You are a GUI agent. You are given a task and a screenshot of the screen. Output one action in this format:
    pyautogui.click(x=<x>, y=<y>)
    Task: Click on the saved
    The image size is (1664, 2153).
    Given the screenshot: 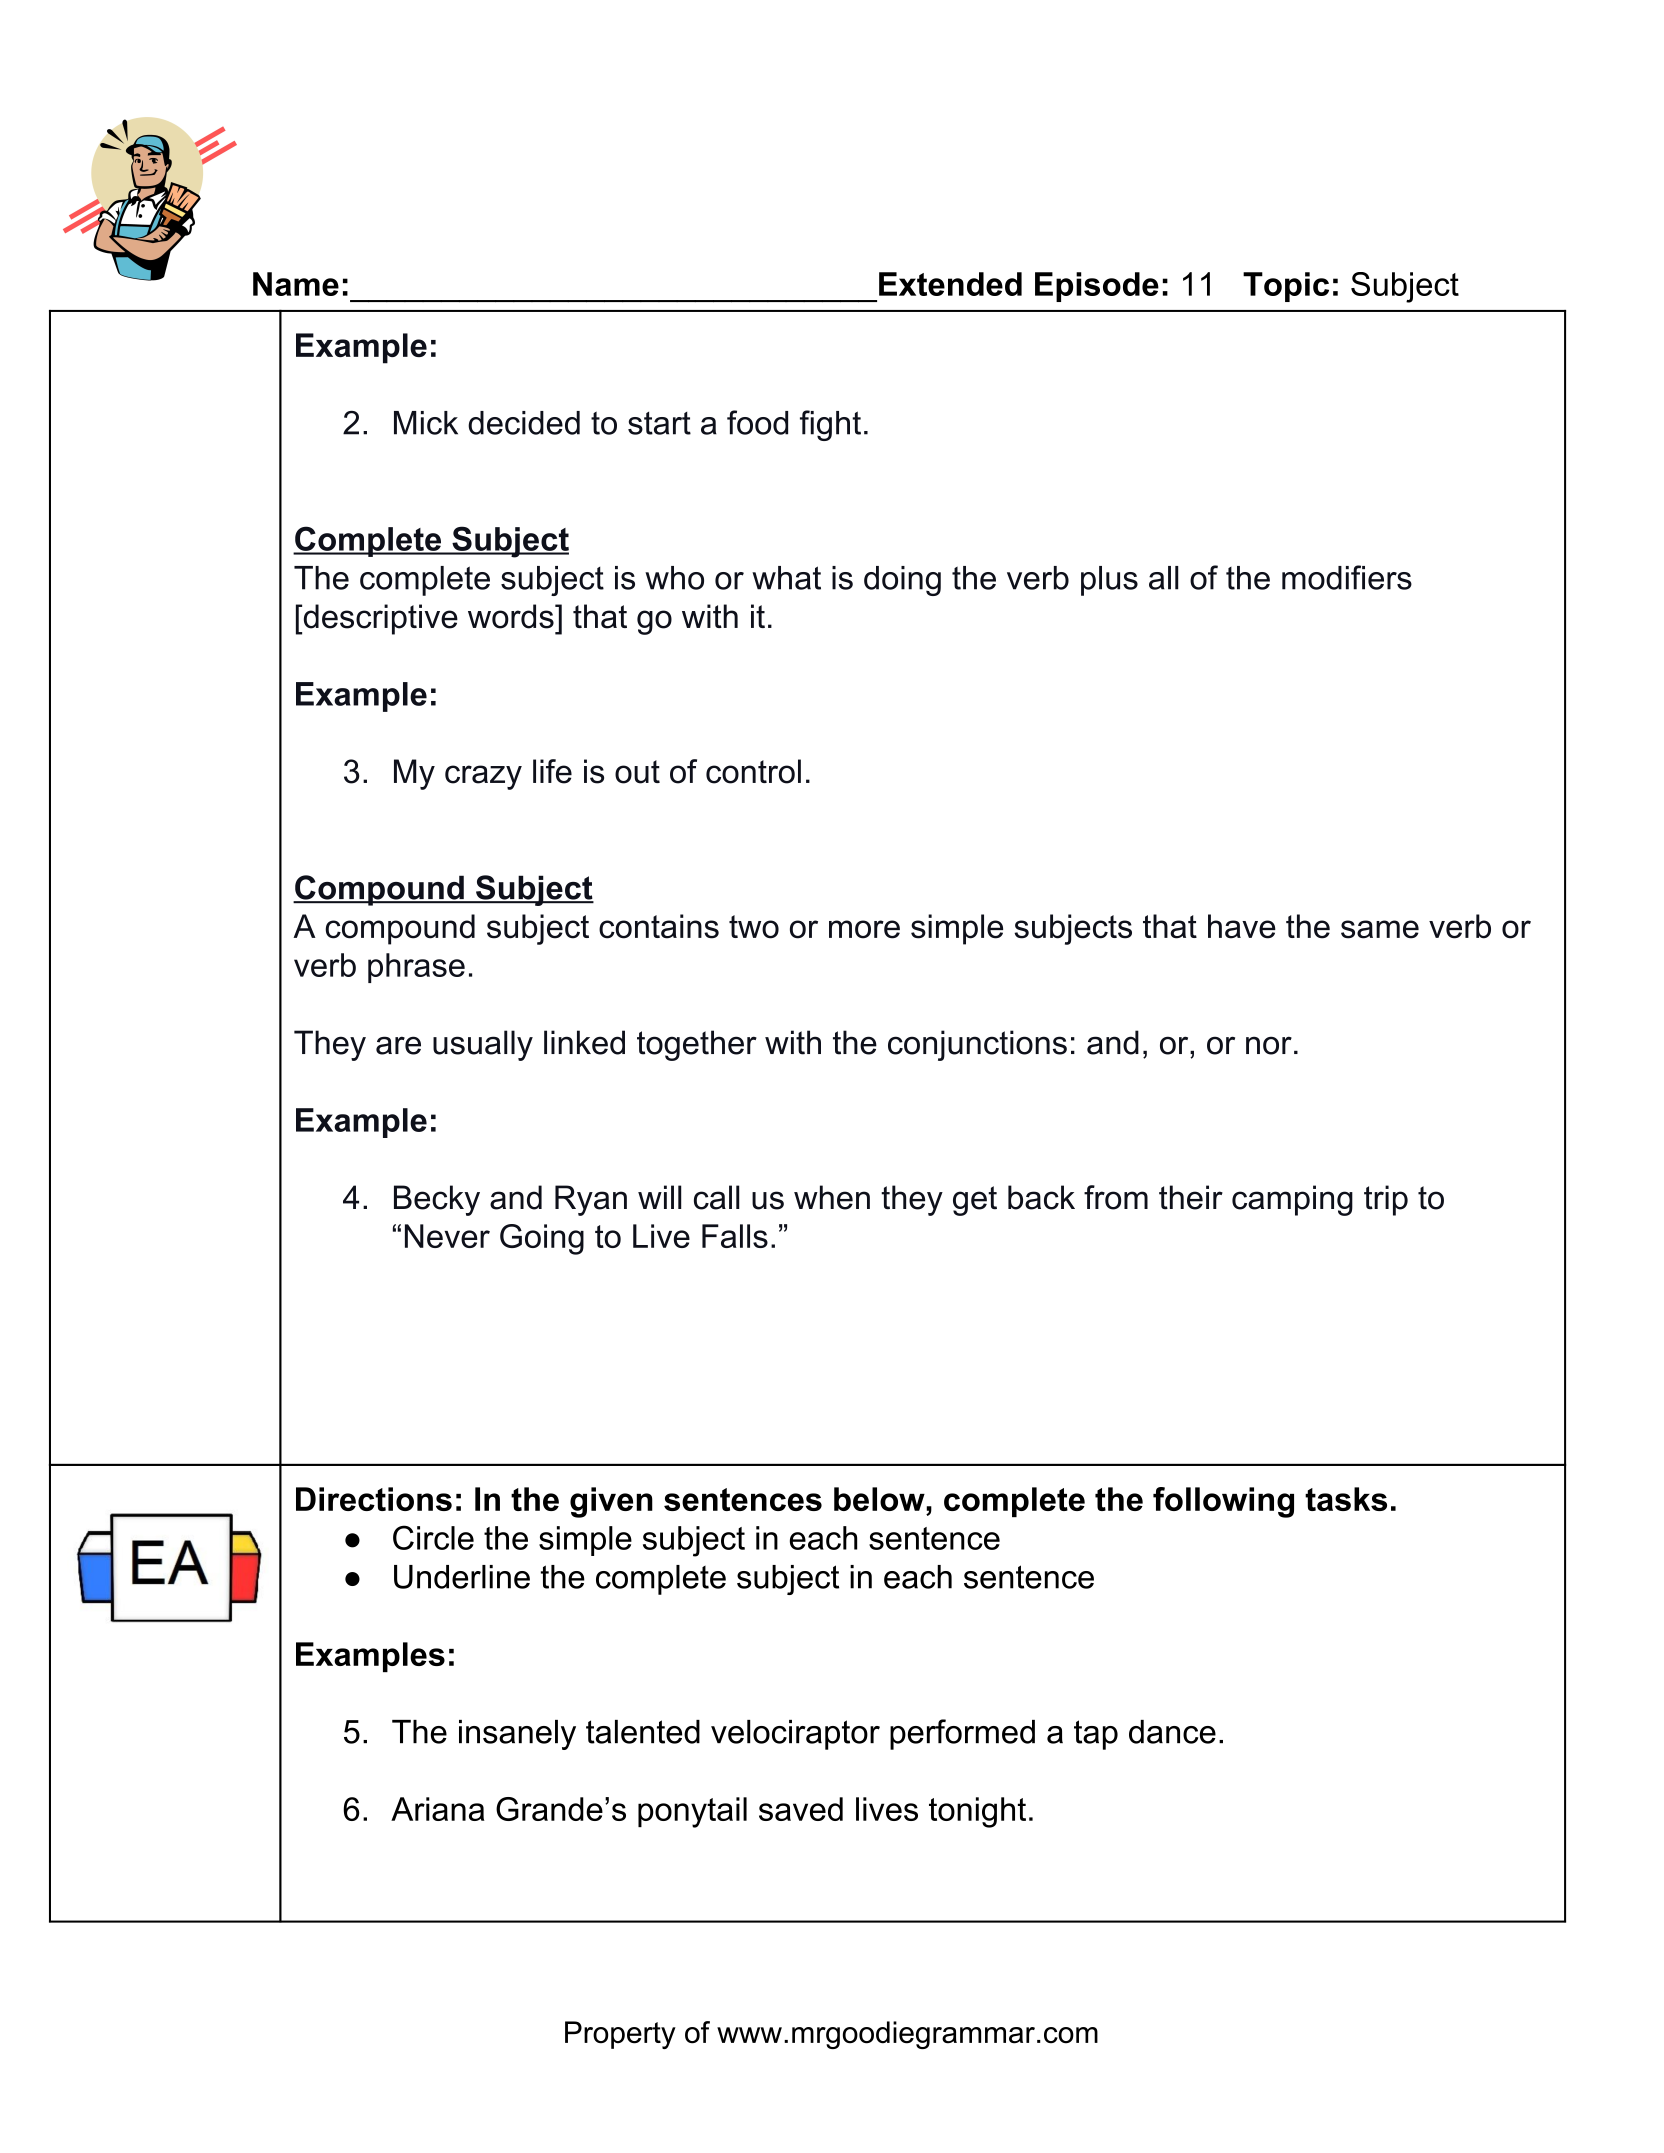 What is the action you would take?
    pyautogui.click(x=801, y=1809)
